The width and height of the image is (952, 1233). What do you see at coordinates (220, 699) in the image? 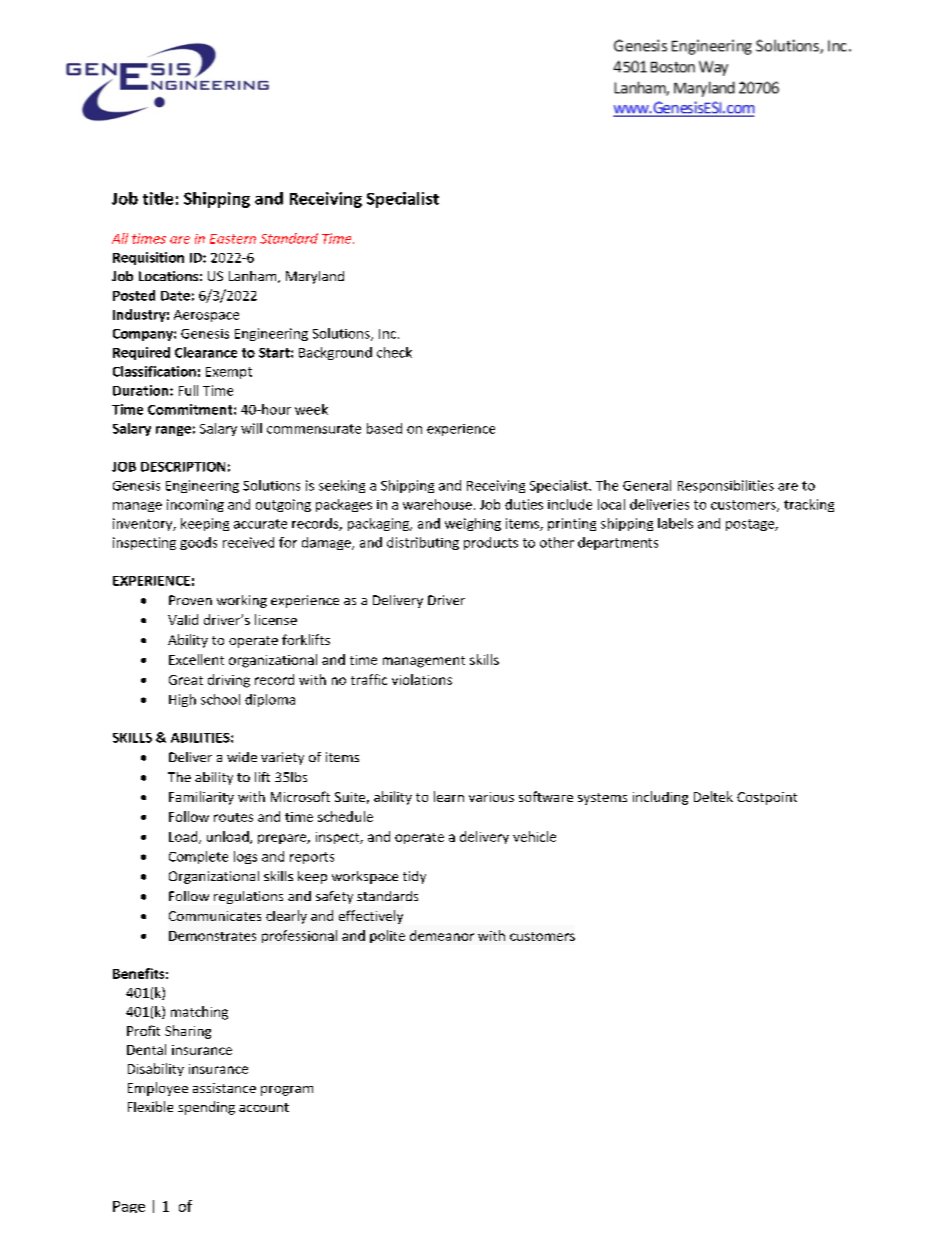
I see `school` at bounding box center [220, 699].
